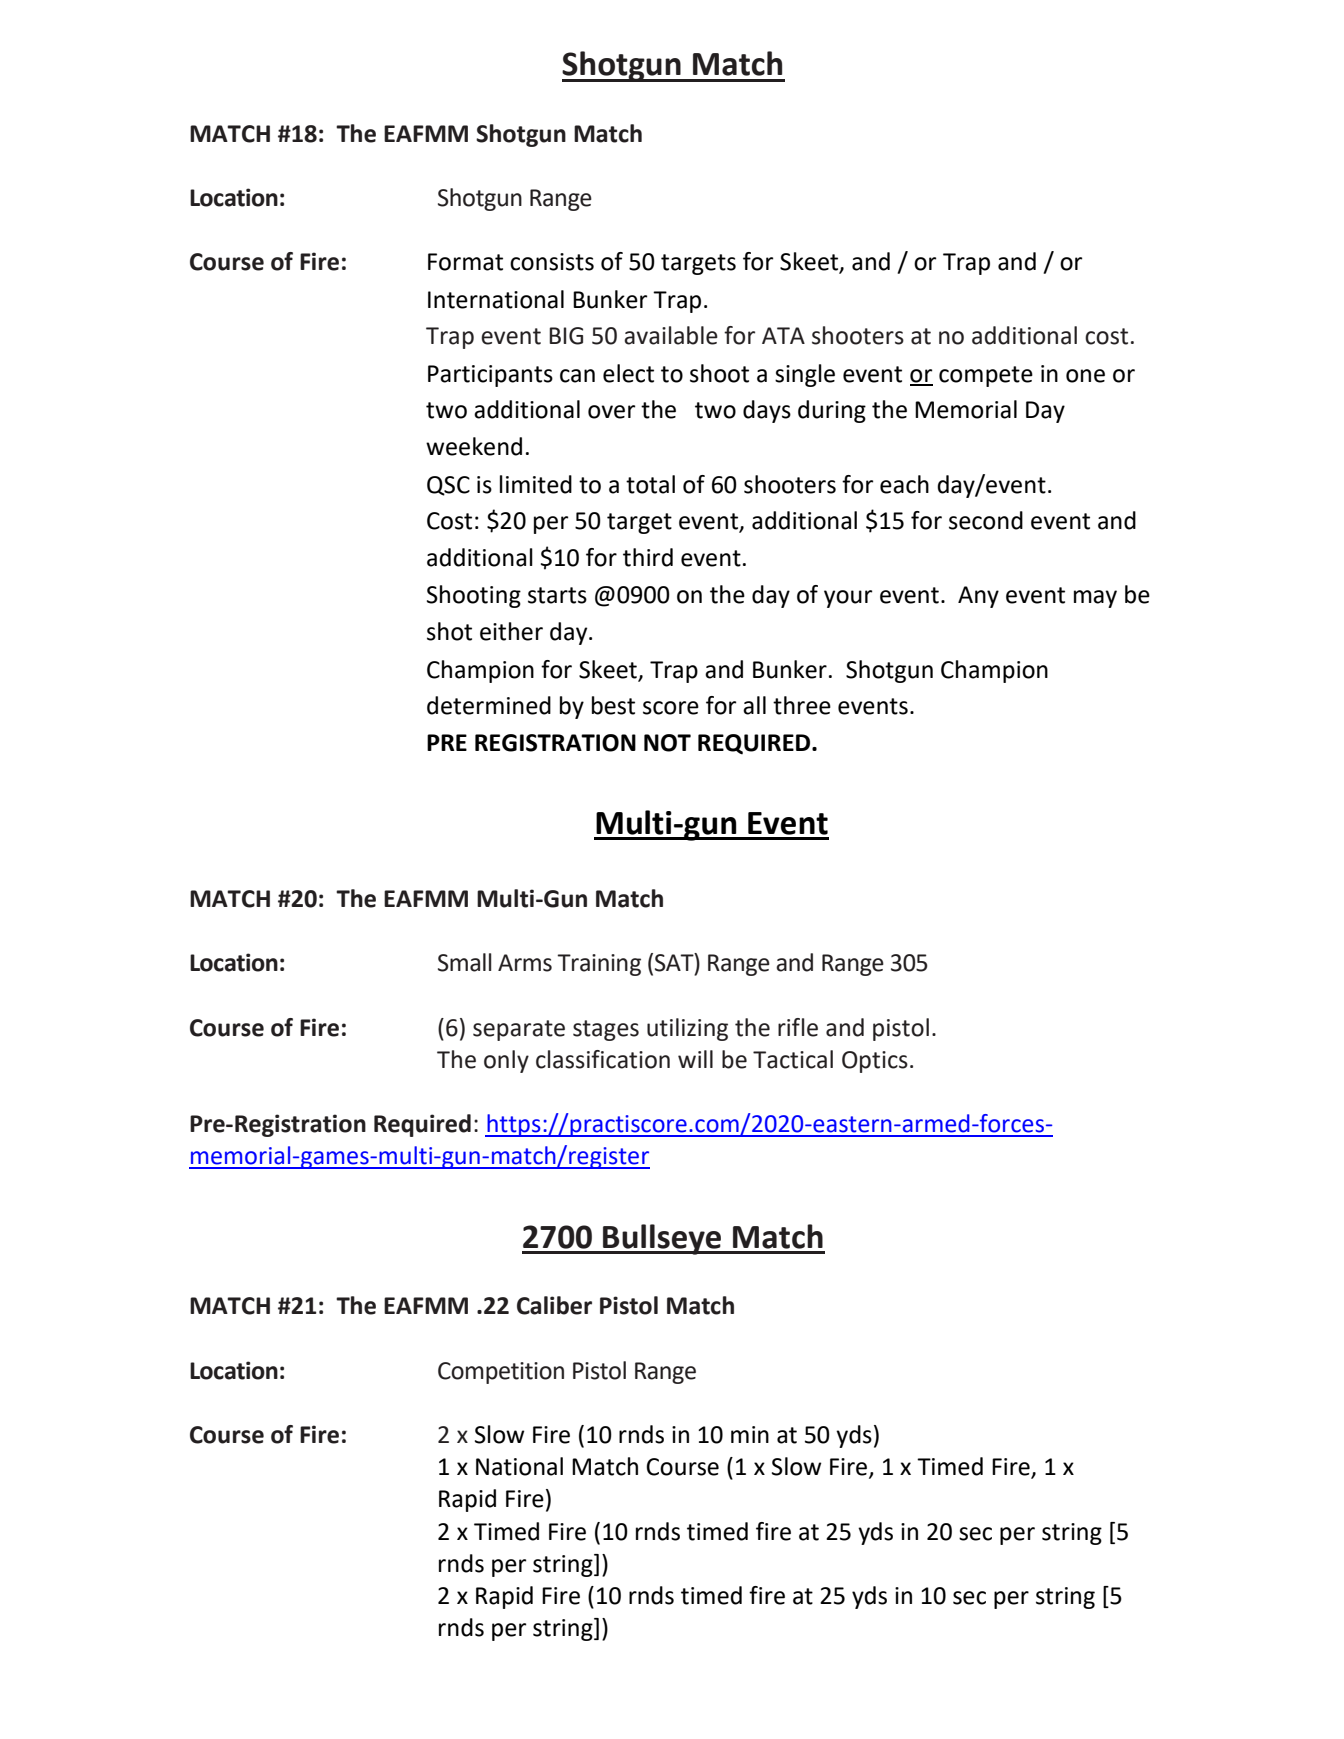 The image size is (1344, 1739). Describe the element at coordinates (501, 1373) in the document. I see `Competition` at that location.
